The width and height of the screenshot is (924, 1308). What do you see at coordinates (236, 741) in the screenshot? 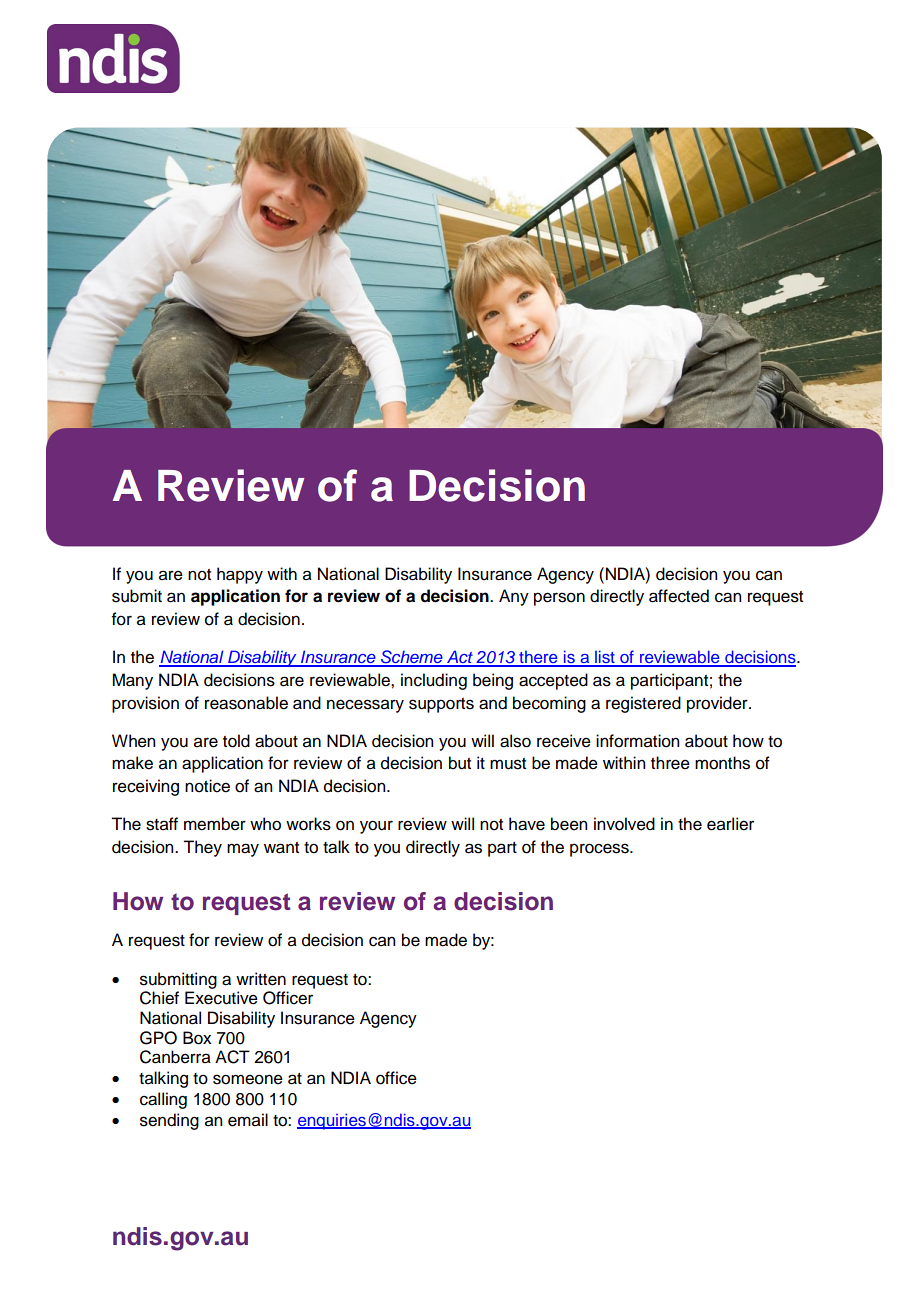
I see `told` at bounding box center [236, 741].
